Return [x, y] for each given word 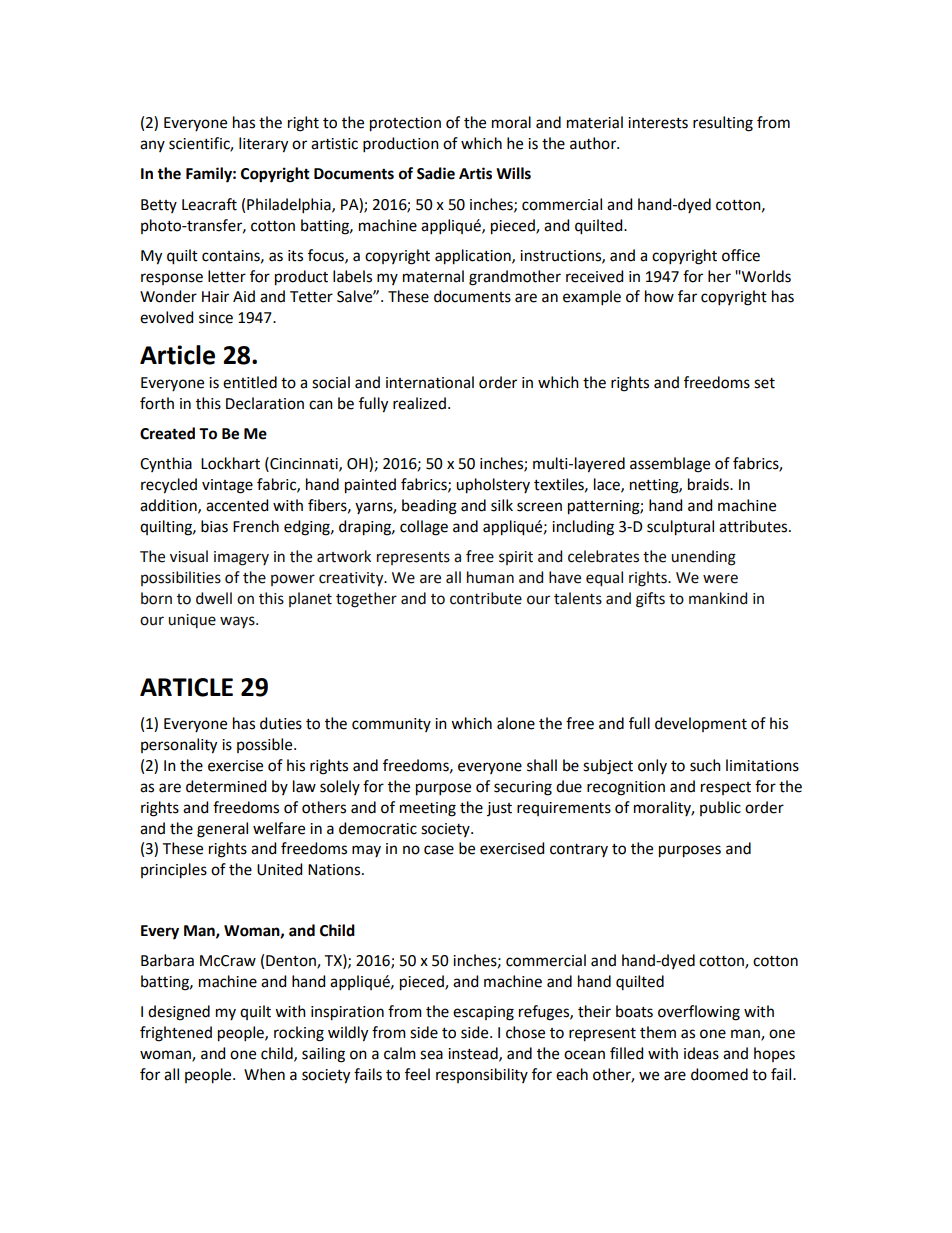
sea [431, 1055]
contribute [486, 598]
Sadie [436, 173]
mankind [718, 598]
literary [263, 145]
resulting [723, 124]
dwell [214, 598]
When [264, 1074]
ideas [701, 1053]
